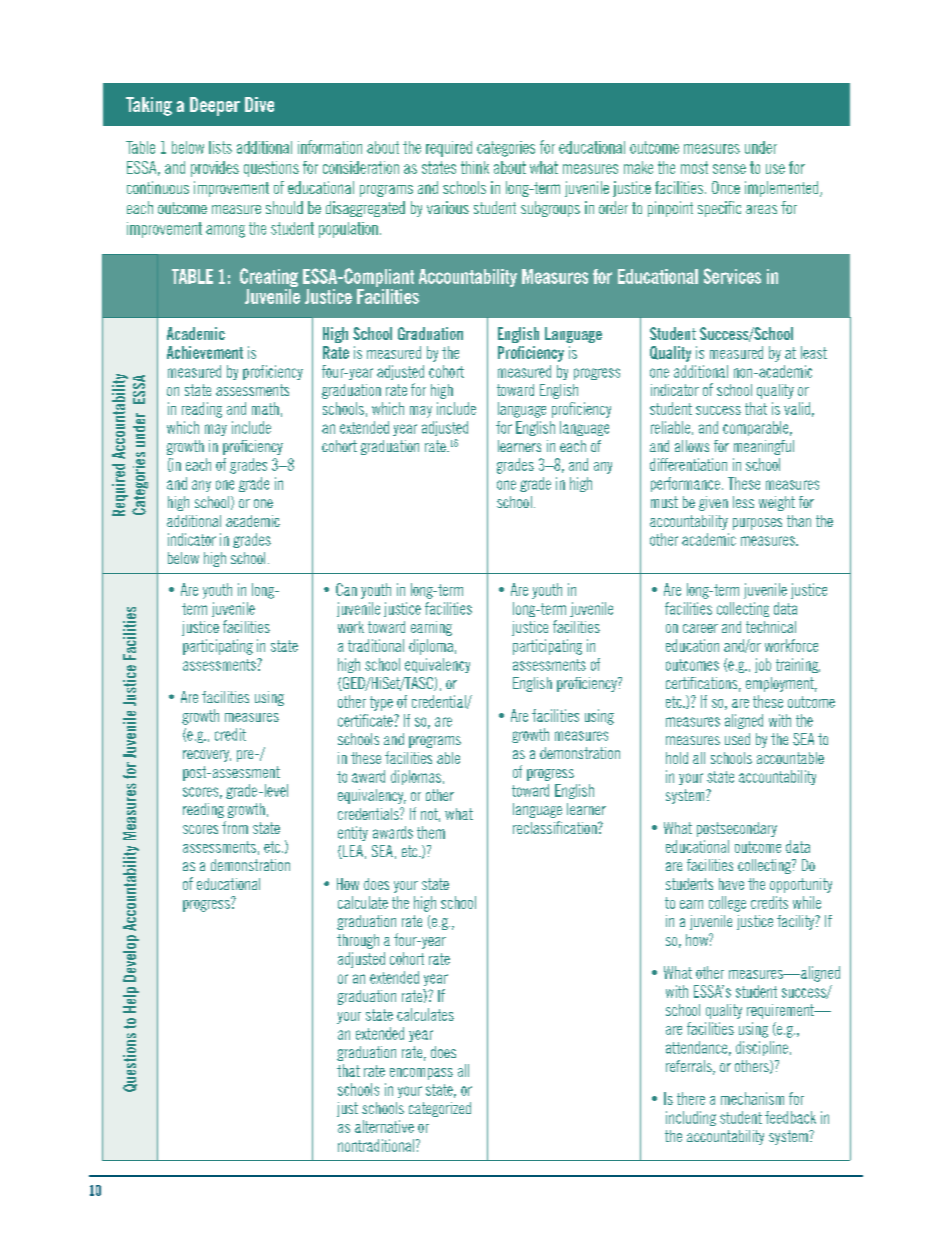 Image resolution: width=952 pixels, height=1233 pixels. What do you see at coordinates (700, 628) in the screenshot?
I see `career` at bounding box center [700, 628].
